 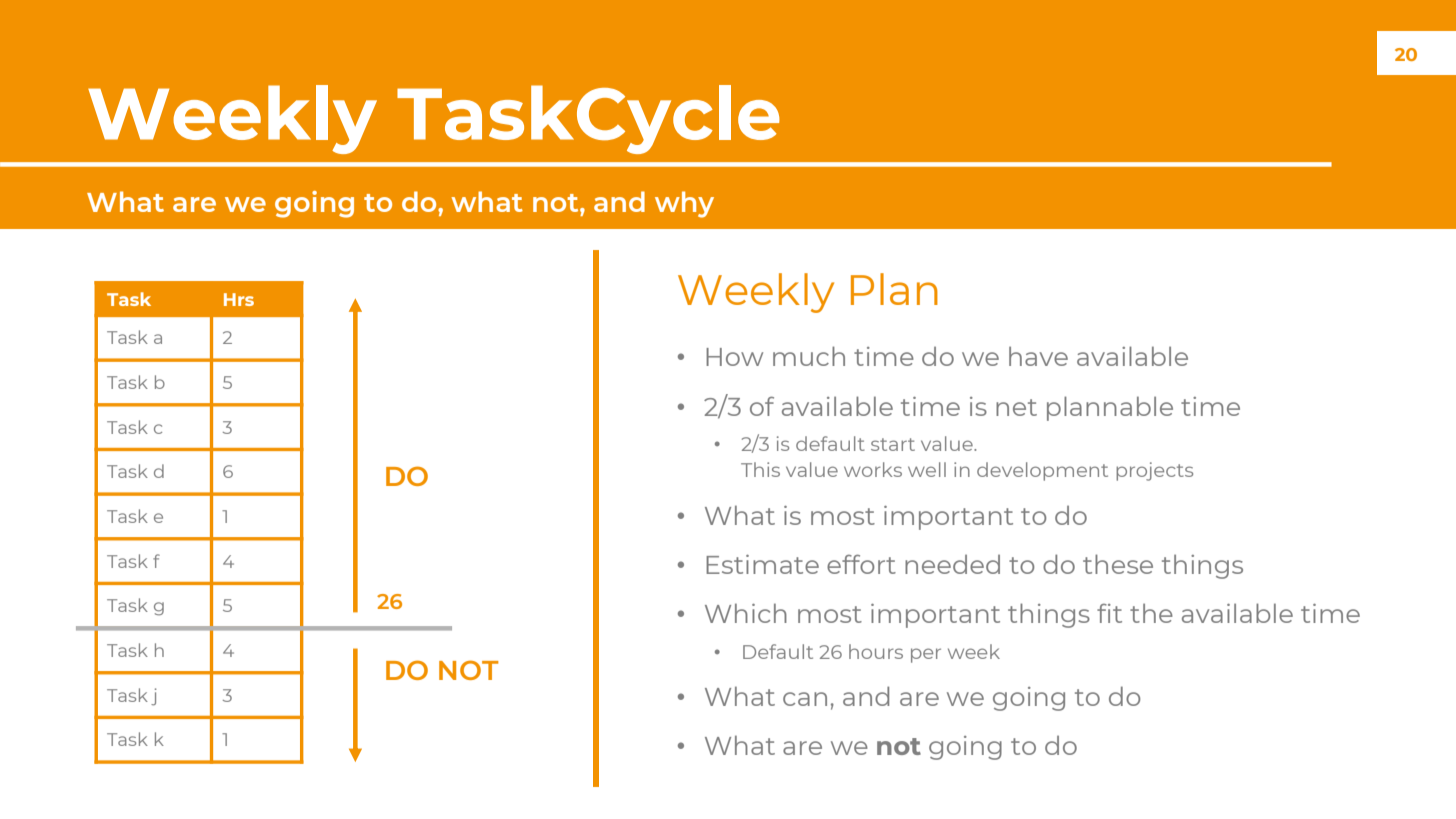 I want to click on Estimate, so click(x=762, y=564).
